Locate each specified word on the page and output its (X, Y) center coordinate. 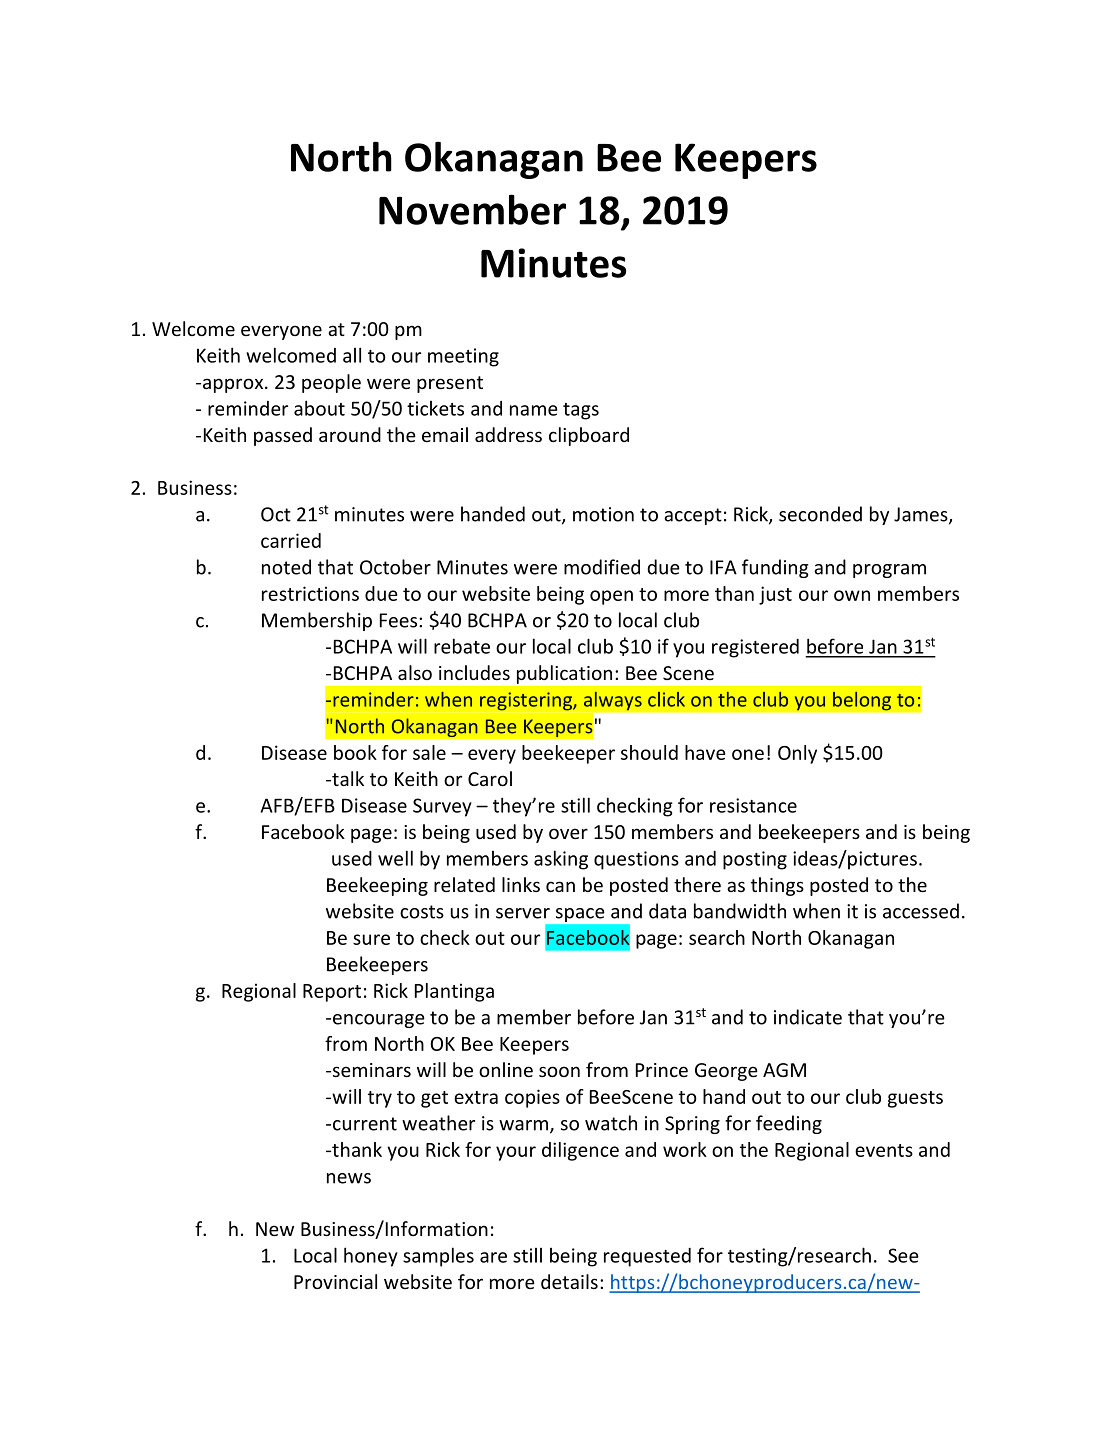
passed (283, 436)
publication (564, 674)
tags (581, 411)
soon (559, 1071)
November (472, 209)
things (777, 886)
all (352, 355)
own (852, 595)
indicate (808, 1017)
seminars (370, 1070)
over (568, 833)
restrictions (310, 593)
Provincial (335, 1281)
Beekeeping (377, 886)
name (534, 410)
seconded (820, 514)
